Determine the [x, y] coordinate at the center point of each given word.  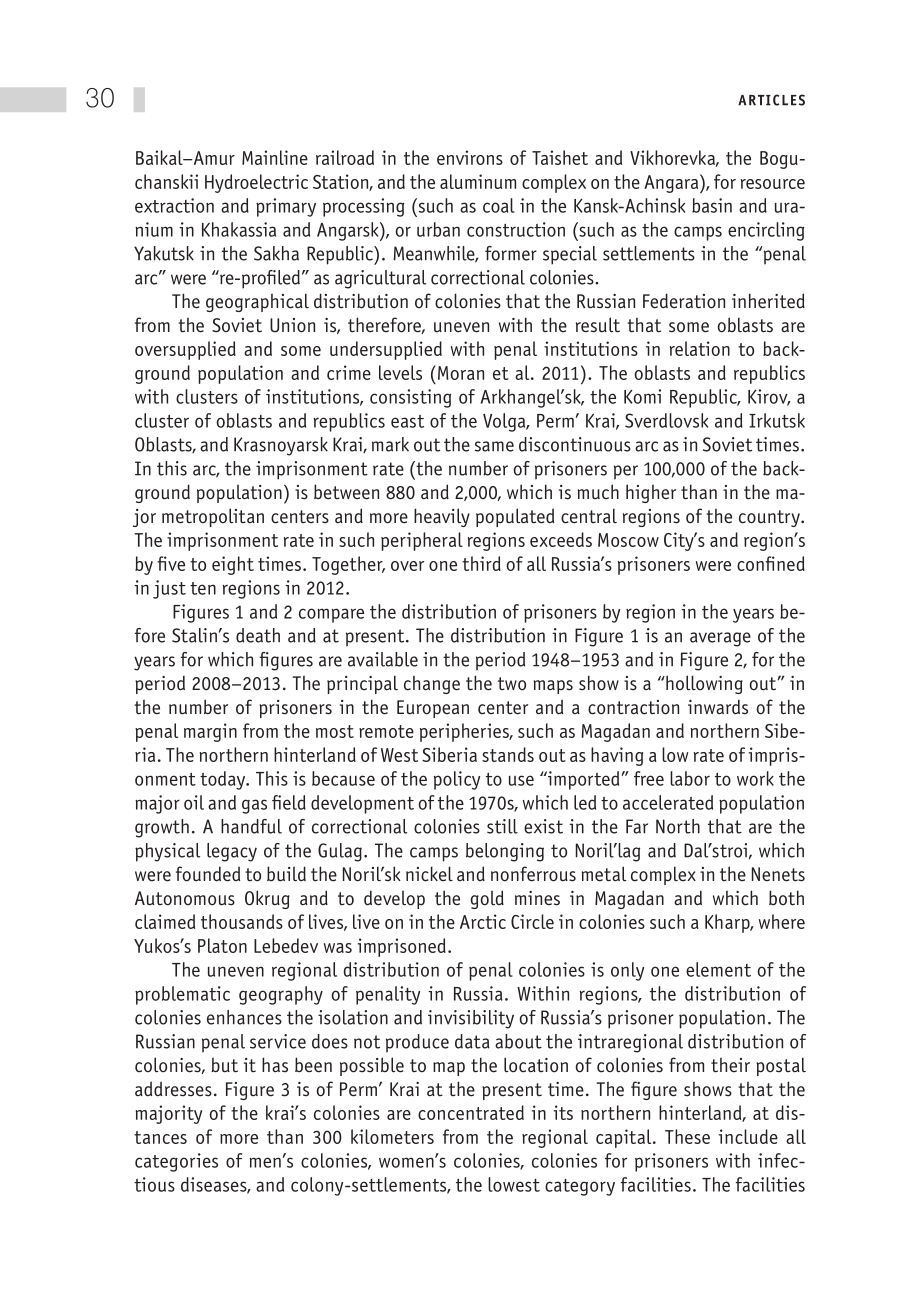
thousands [242, 921]
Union [292, 325]
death [258, 635]
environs [470, 157]
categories [176, 1162]
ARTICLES [771, 100]
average [720, 639]
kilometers [392, 1136]
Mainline [275, 157]
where [782, 921]
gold [487, 899]
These [687, 1136]
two [512, 684]
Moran [461, 373]
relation [700, 348]
